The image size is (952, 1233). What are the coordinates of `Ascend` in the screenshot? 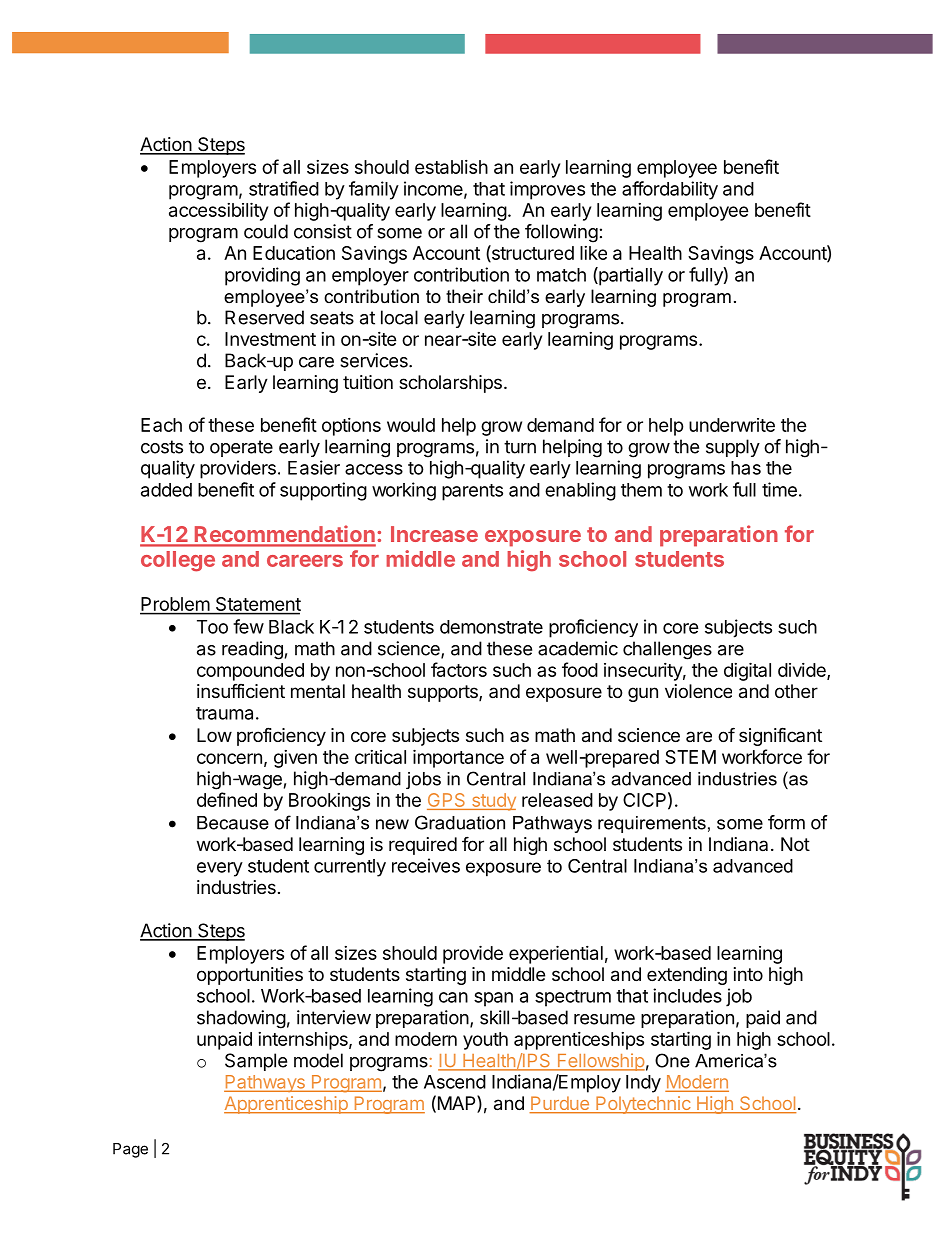 It's located at (455, 1082).
